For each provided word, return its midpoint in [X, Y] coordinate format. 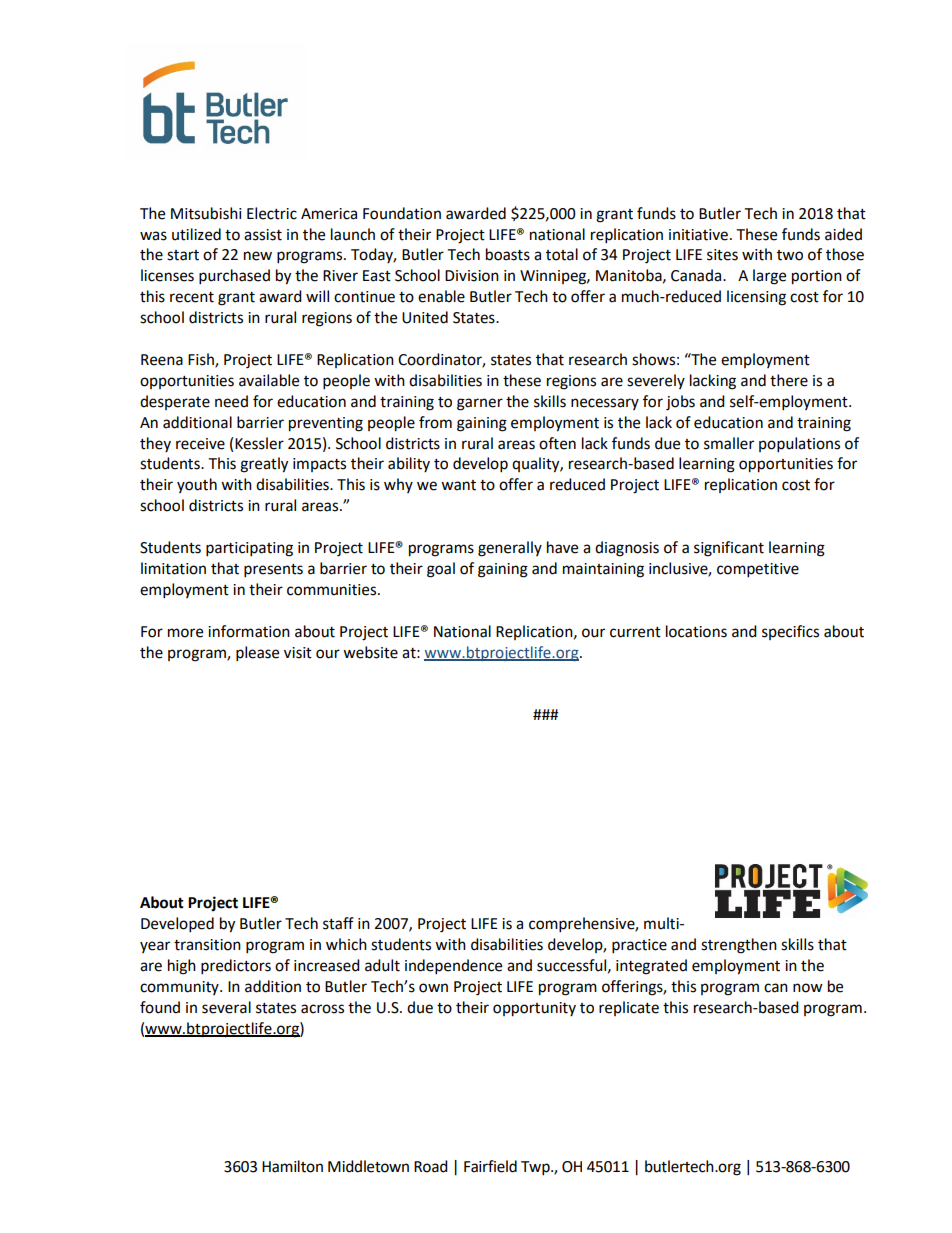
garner [480, 404]
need [231, 401]
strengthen [739, 946]
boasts [508, 254]
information [249, 631]
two [790, 255]
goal [441, 570]
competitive [758, 570]
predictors [236, 967]
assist [263, 235]
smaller [729, 443]
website [370, 652]
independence [453, 967]
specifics [790, 632]
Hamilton [292, 1166]
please [257, 654]
